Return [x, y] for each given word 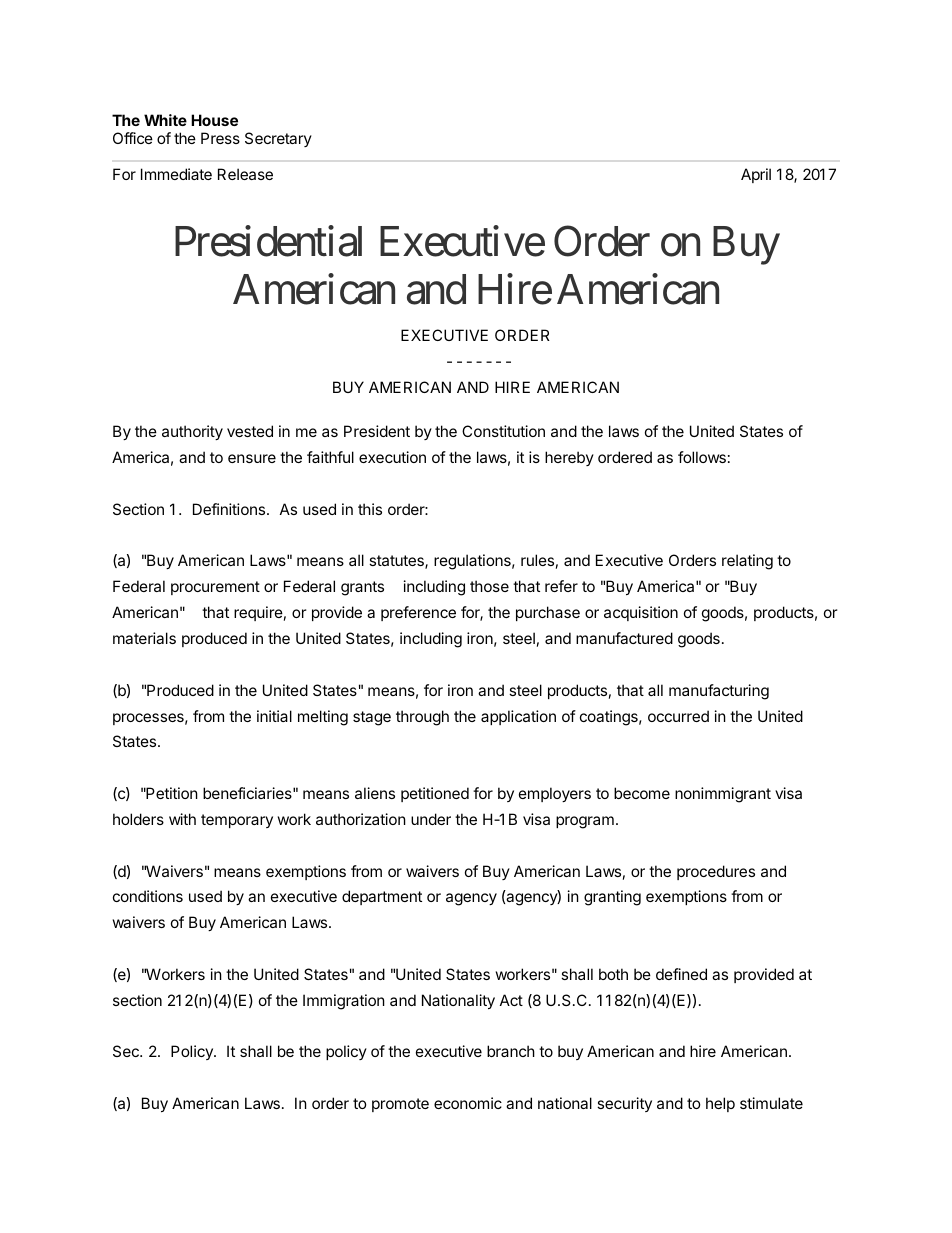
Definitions [230, 509]
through [422, 718]
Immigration [344, 1002]
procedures [716, 872]
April [756, 175]
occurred [678, 716]
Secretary [278, 139]
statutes [397, 562]
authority [192, 432]
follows [702, 457]
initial [274, 716]
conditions [148, 896]
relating [747, 562]
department [382, 897]
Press [220, 138]
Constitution [503, 431]
